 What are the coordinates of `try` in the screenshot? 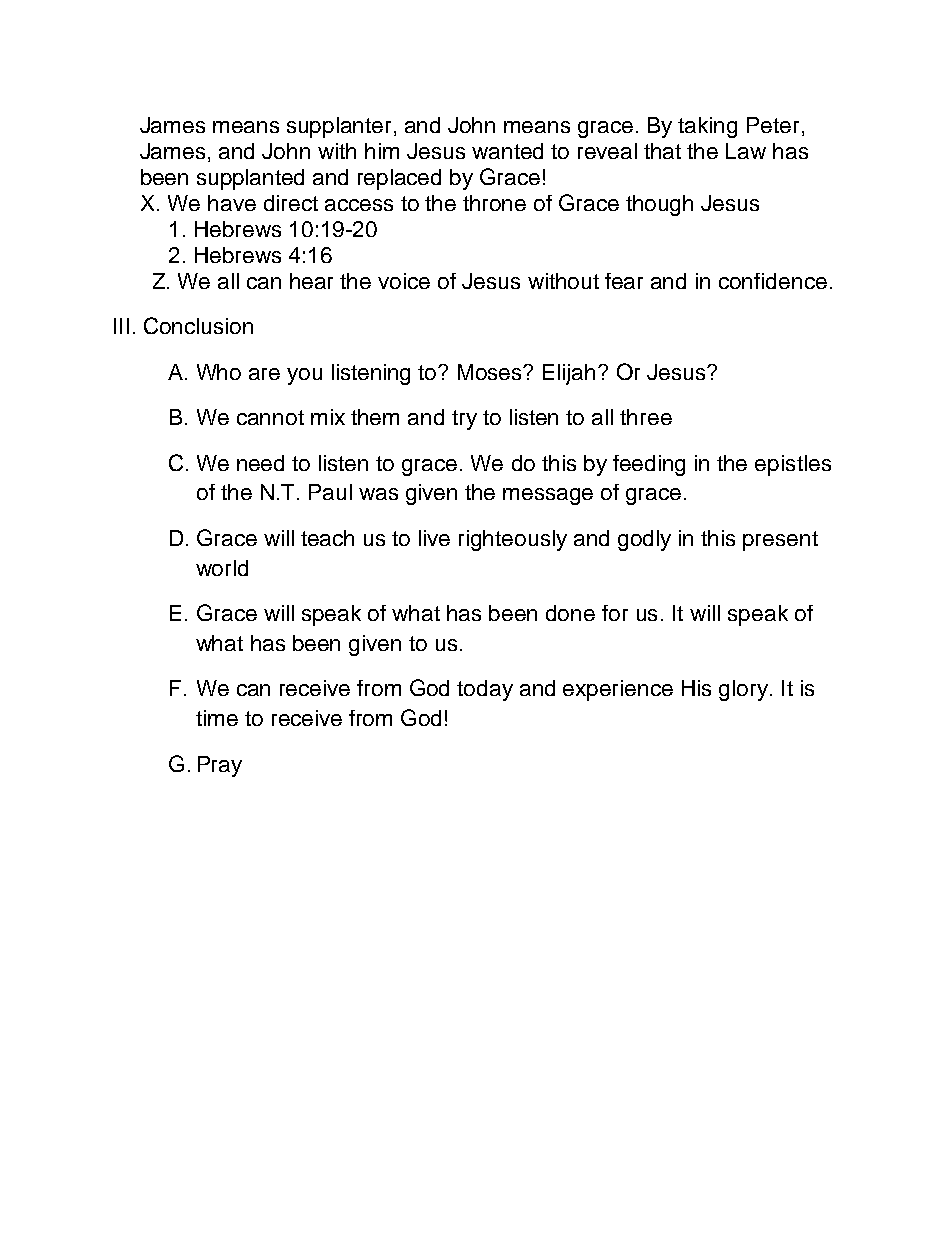 It's located at (464, 420).
